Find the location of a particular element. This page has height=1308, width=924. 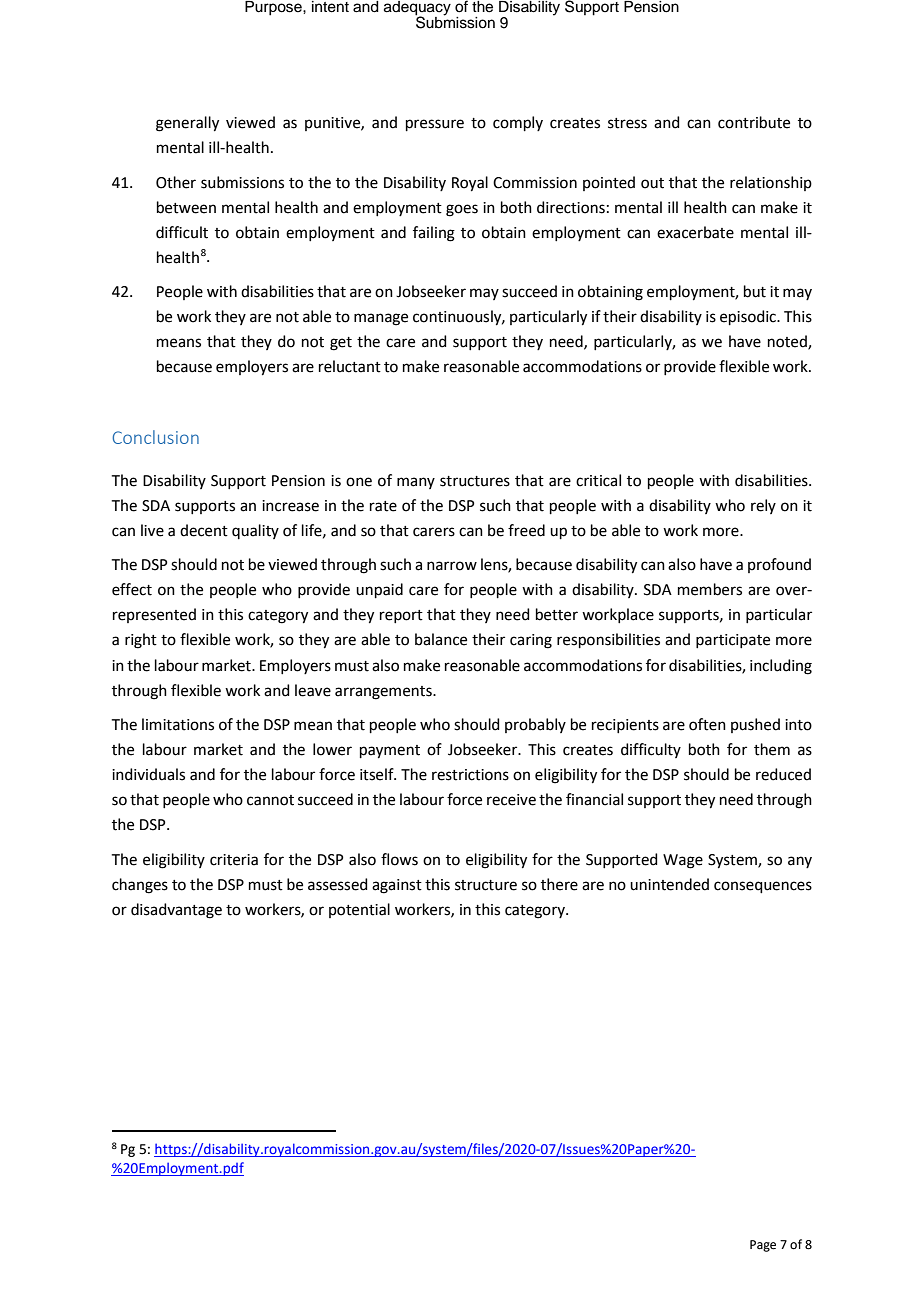

contribute is located at coordinates (754, 122).
